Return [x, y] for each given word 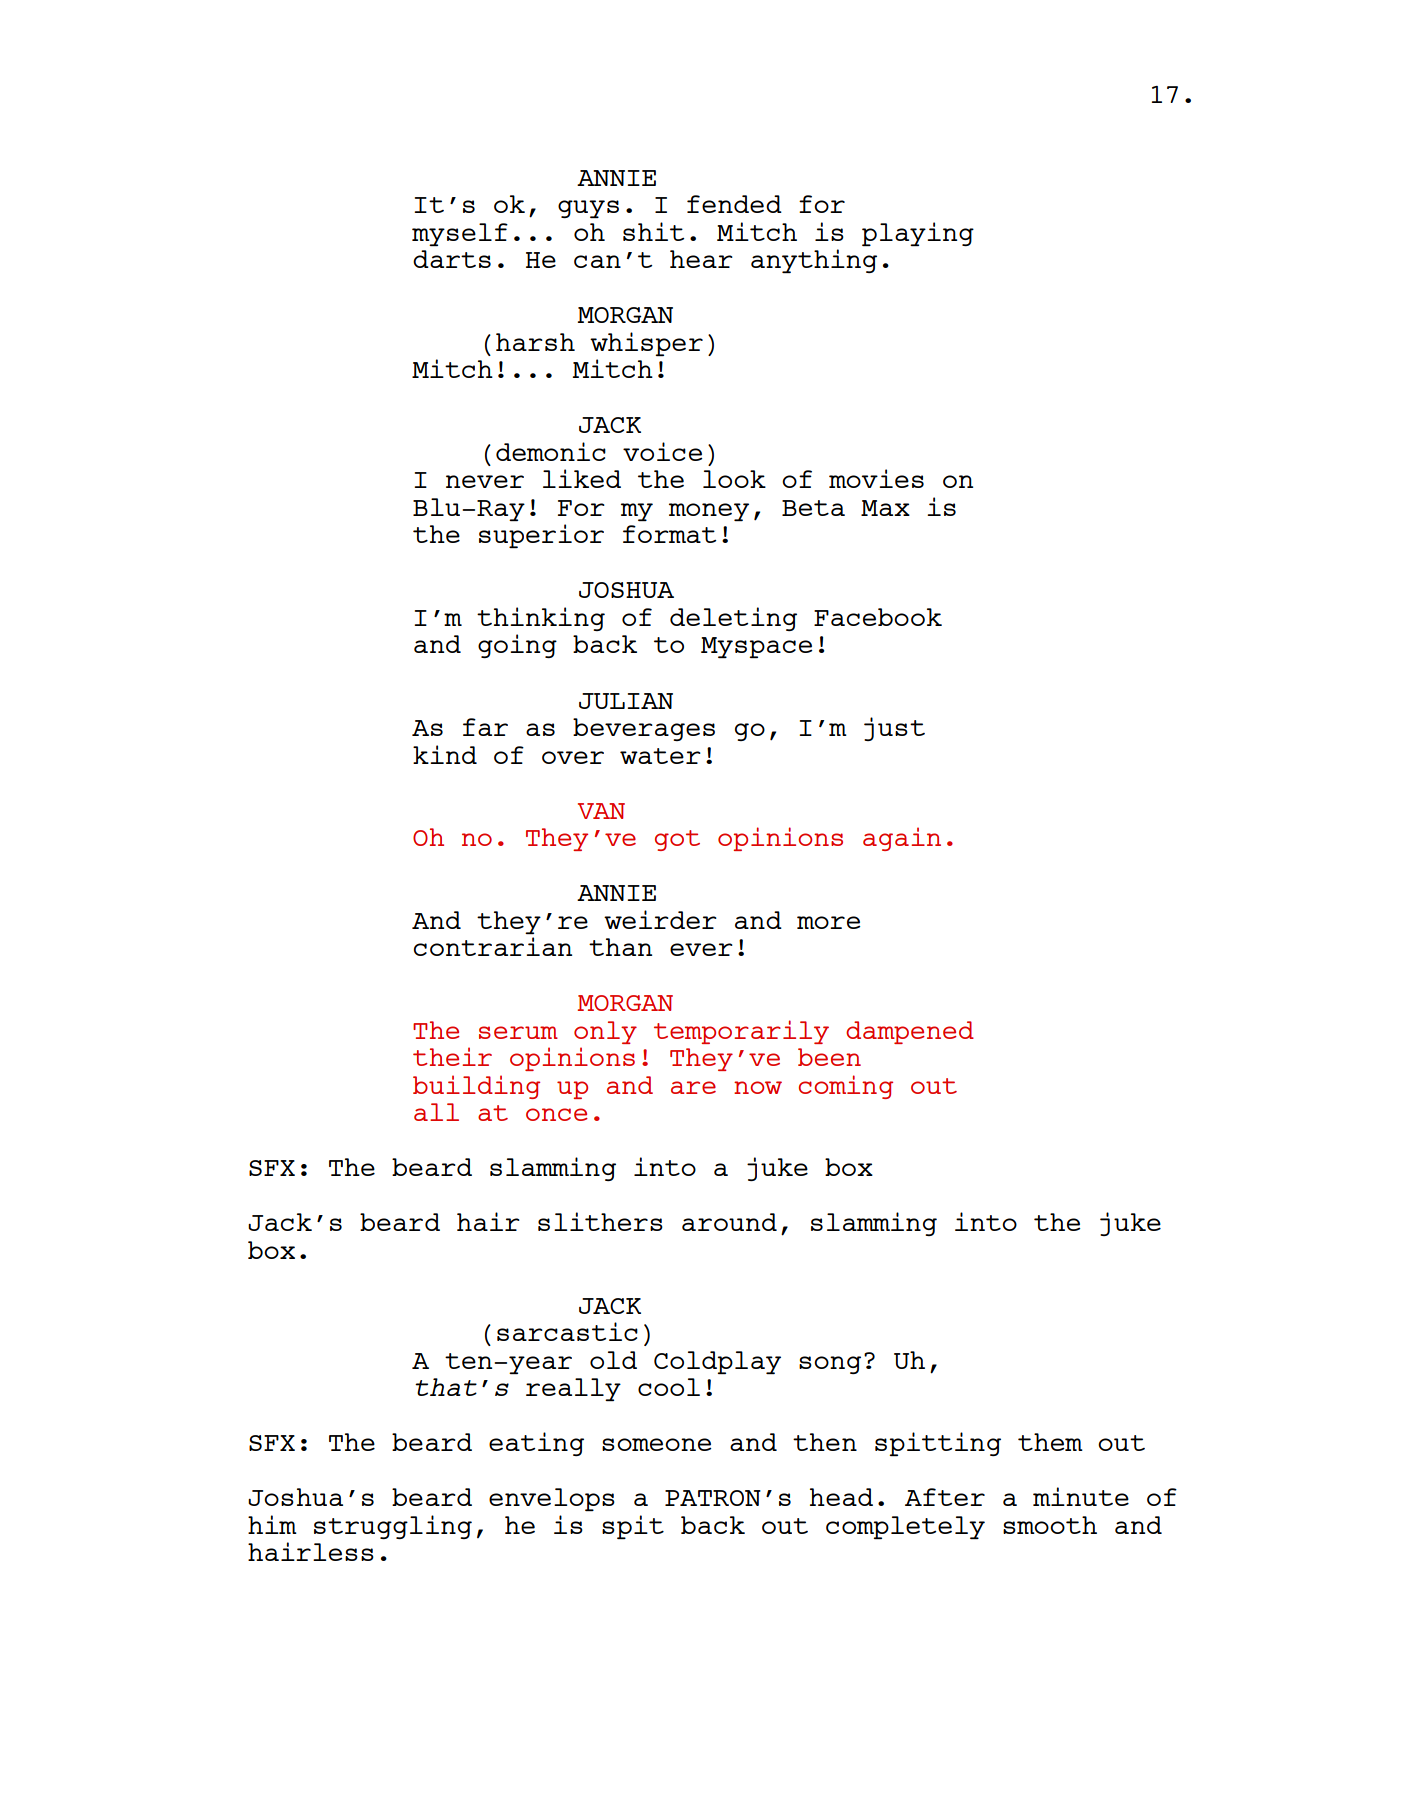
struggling [393, 1527]
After [945, 1497]
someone [656, 1444]
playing [918, 234]
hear [701, 259]
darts [452, 259]
